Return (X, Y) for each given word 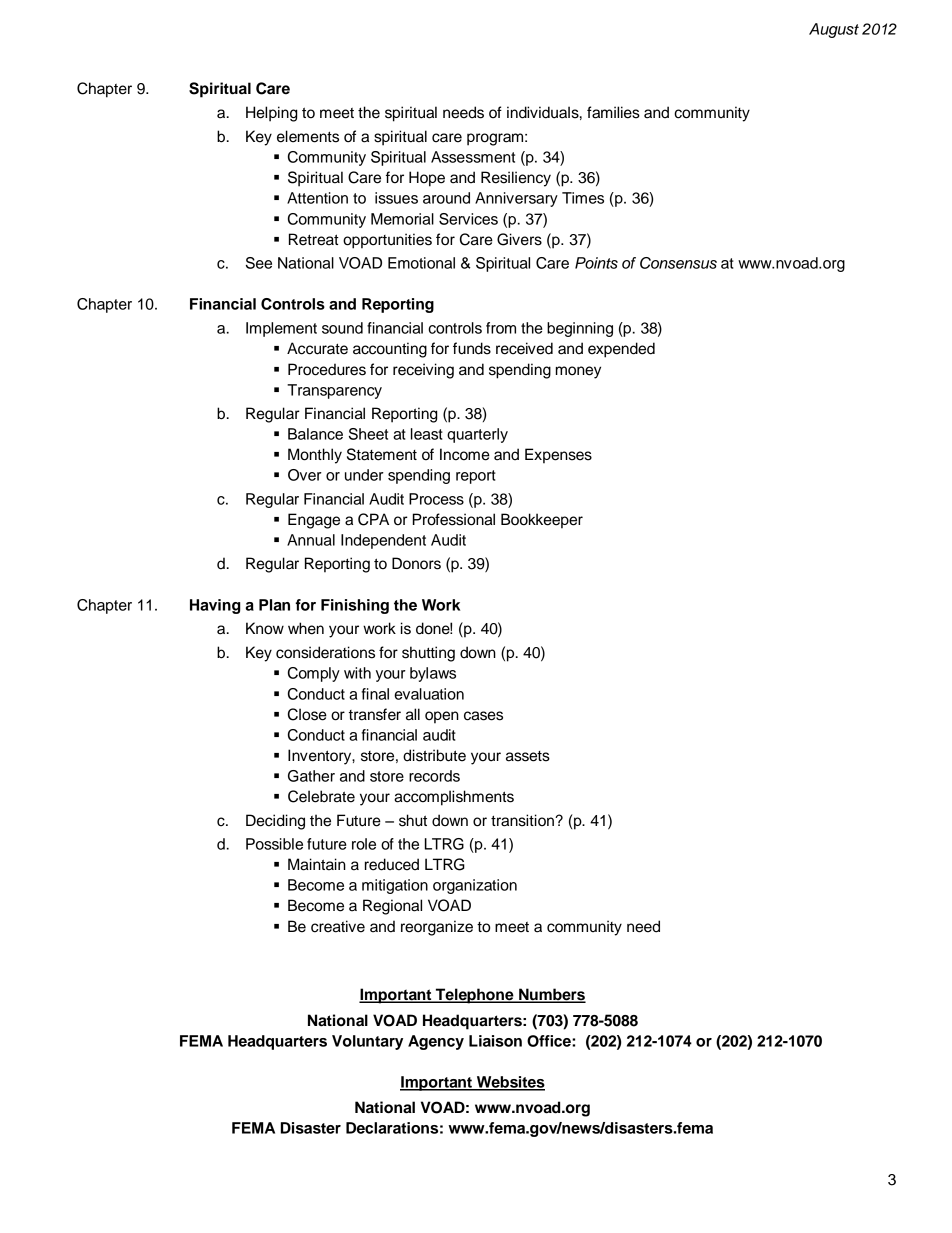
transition (523, 820)
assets (528, 756)
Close (307, 714)
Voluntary (367, 1042)
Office (550, 1041)
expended (621, 350)
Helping (271, 114)
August (834, 30)
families (613, 112)
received (524, 348)
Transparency (334, 391)
